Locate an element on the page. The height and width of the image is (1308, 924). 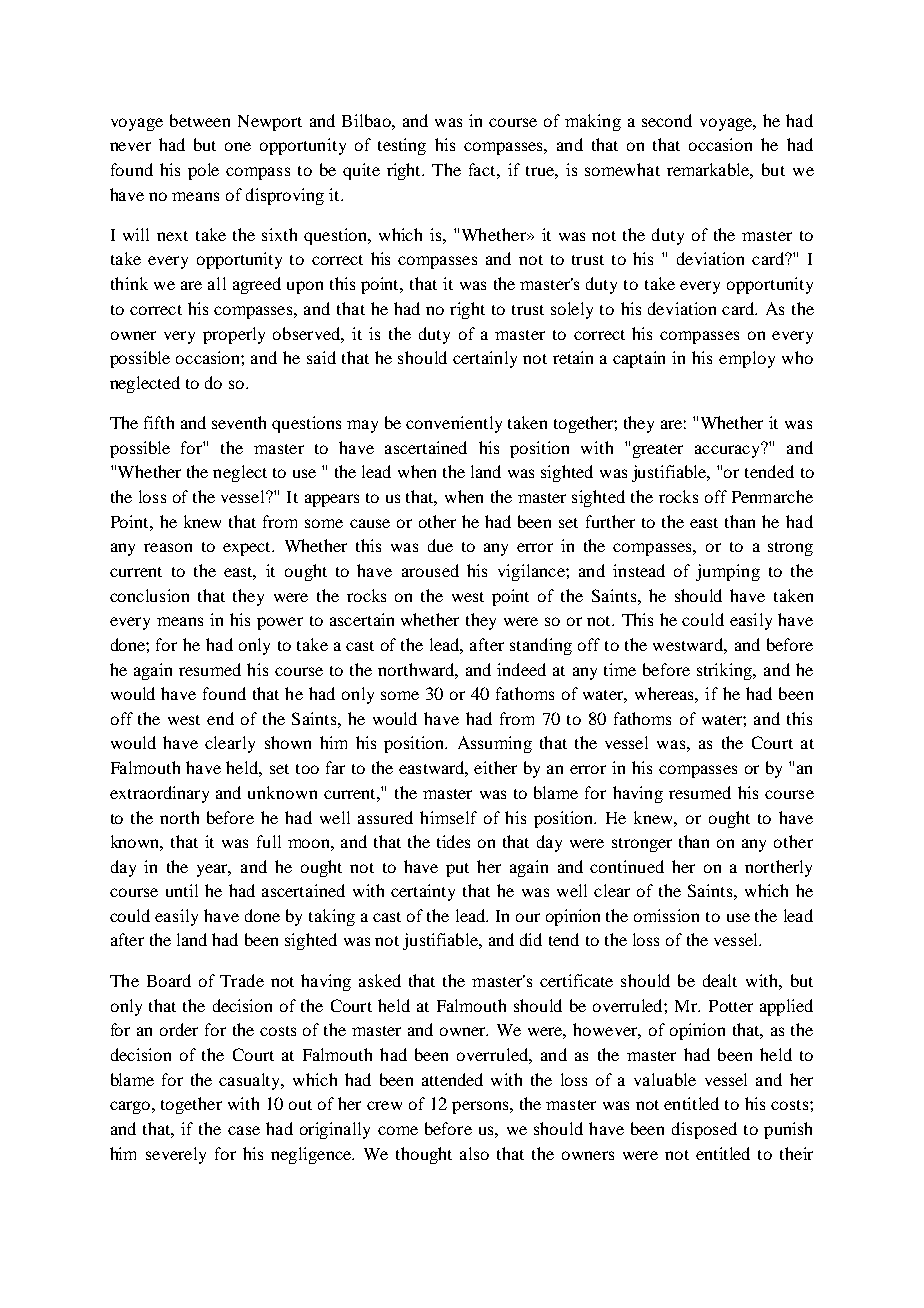
seventh is located at coordinates (239, 422).
